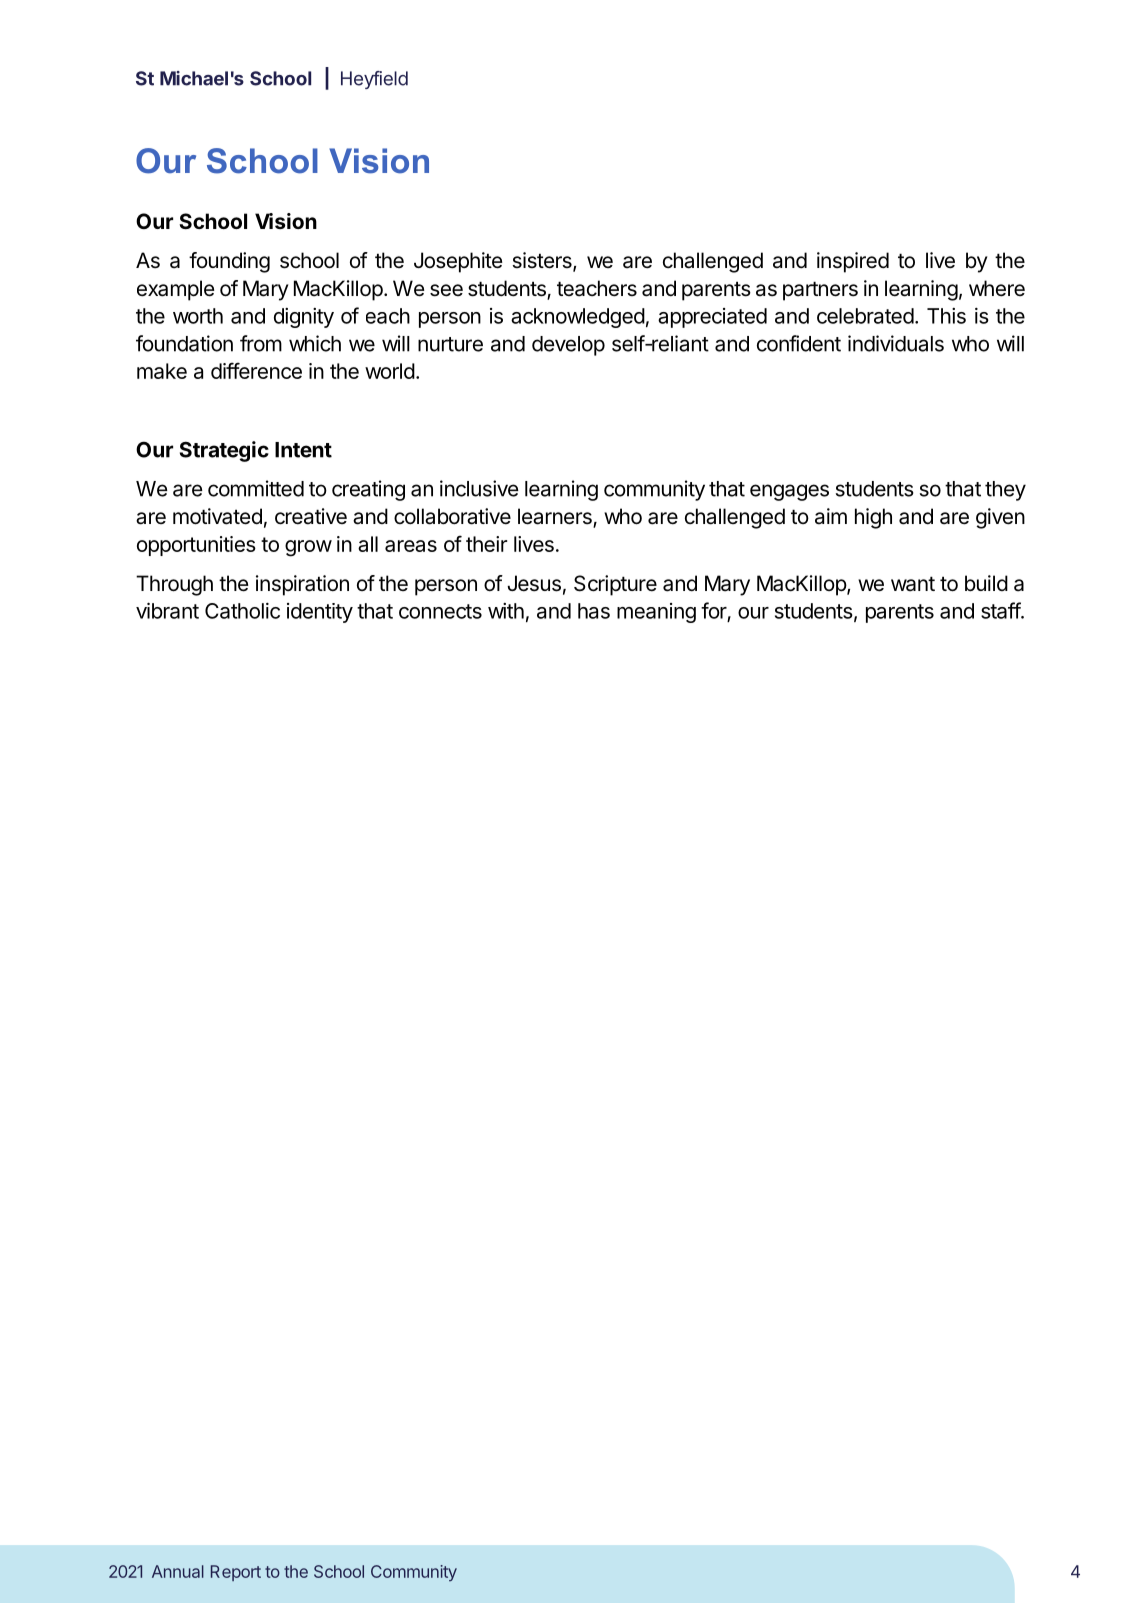 This document has height=1603, width=1133. Describe the element at coordinates (178, 1571) in the document. I see `Annual` at that location.
